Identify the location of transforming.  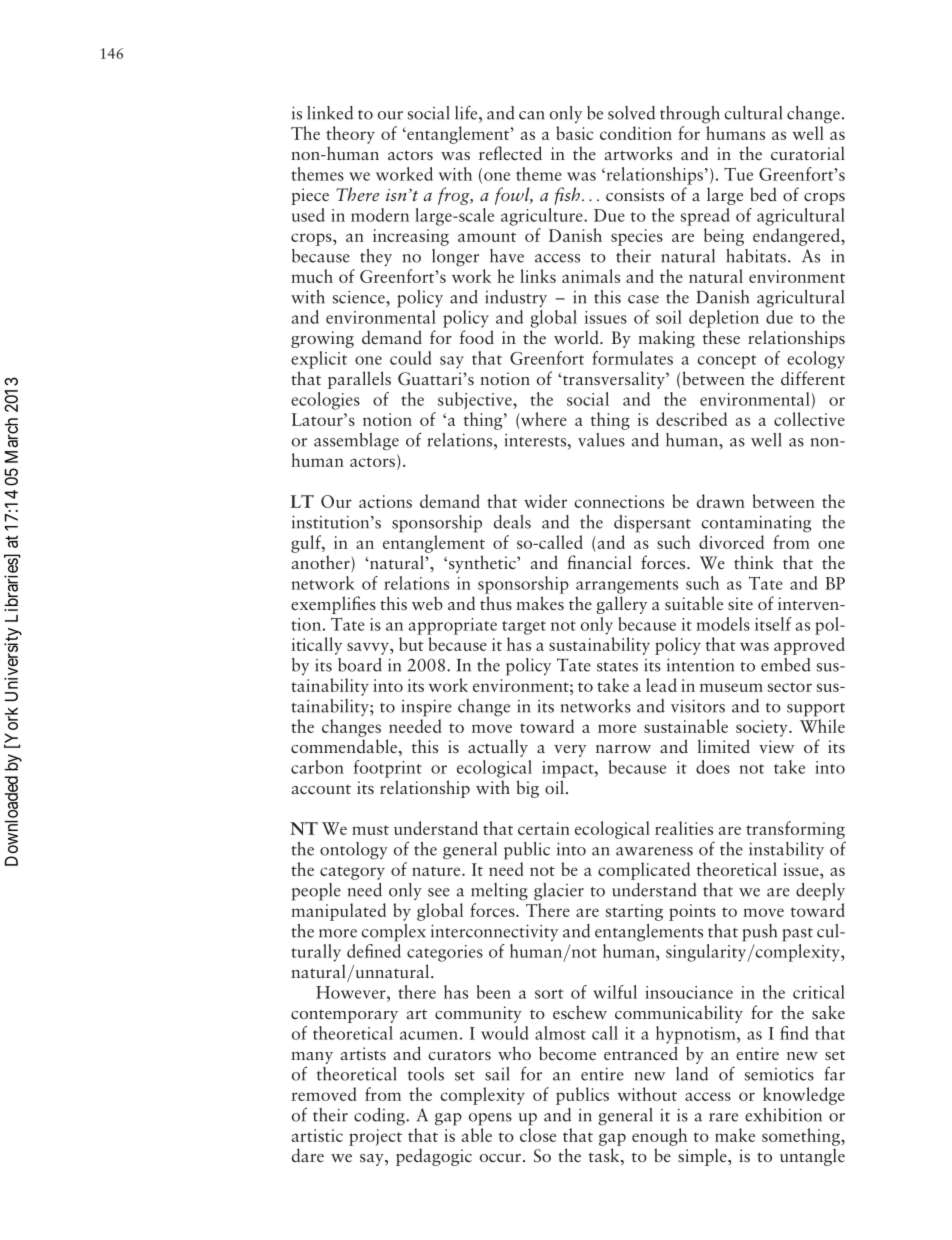
(795, 830).
